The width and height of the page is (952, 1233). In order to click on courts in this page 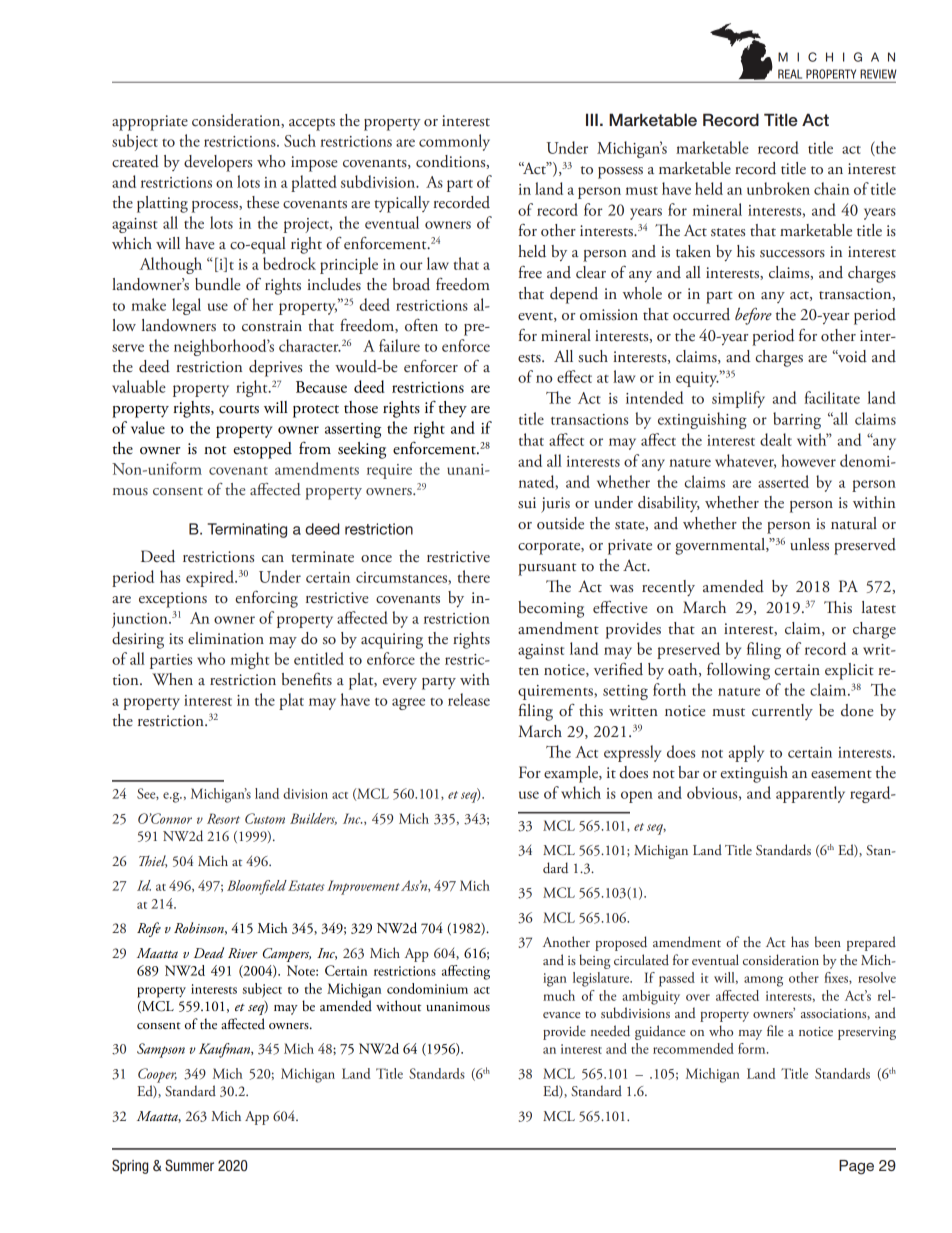, I will do `click(239, 409)`.
